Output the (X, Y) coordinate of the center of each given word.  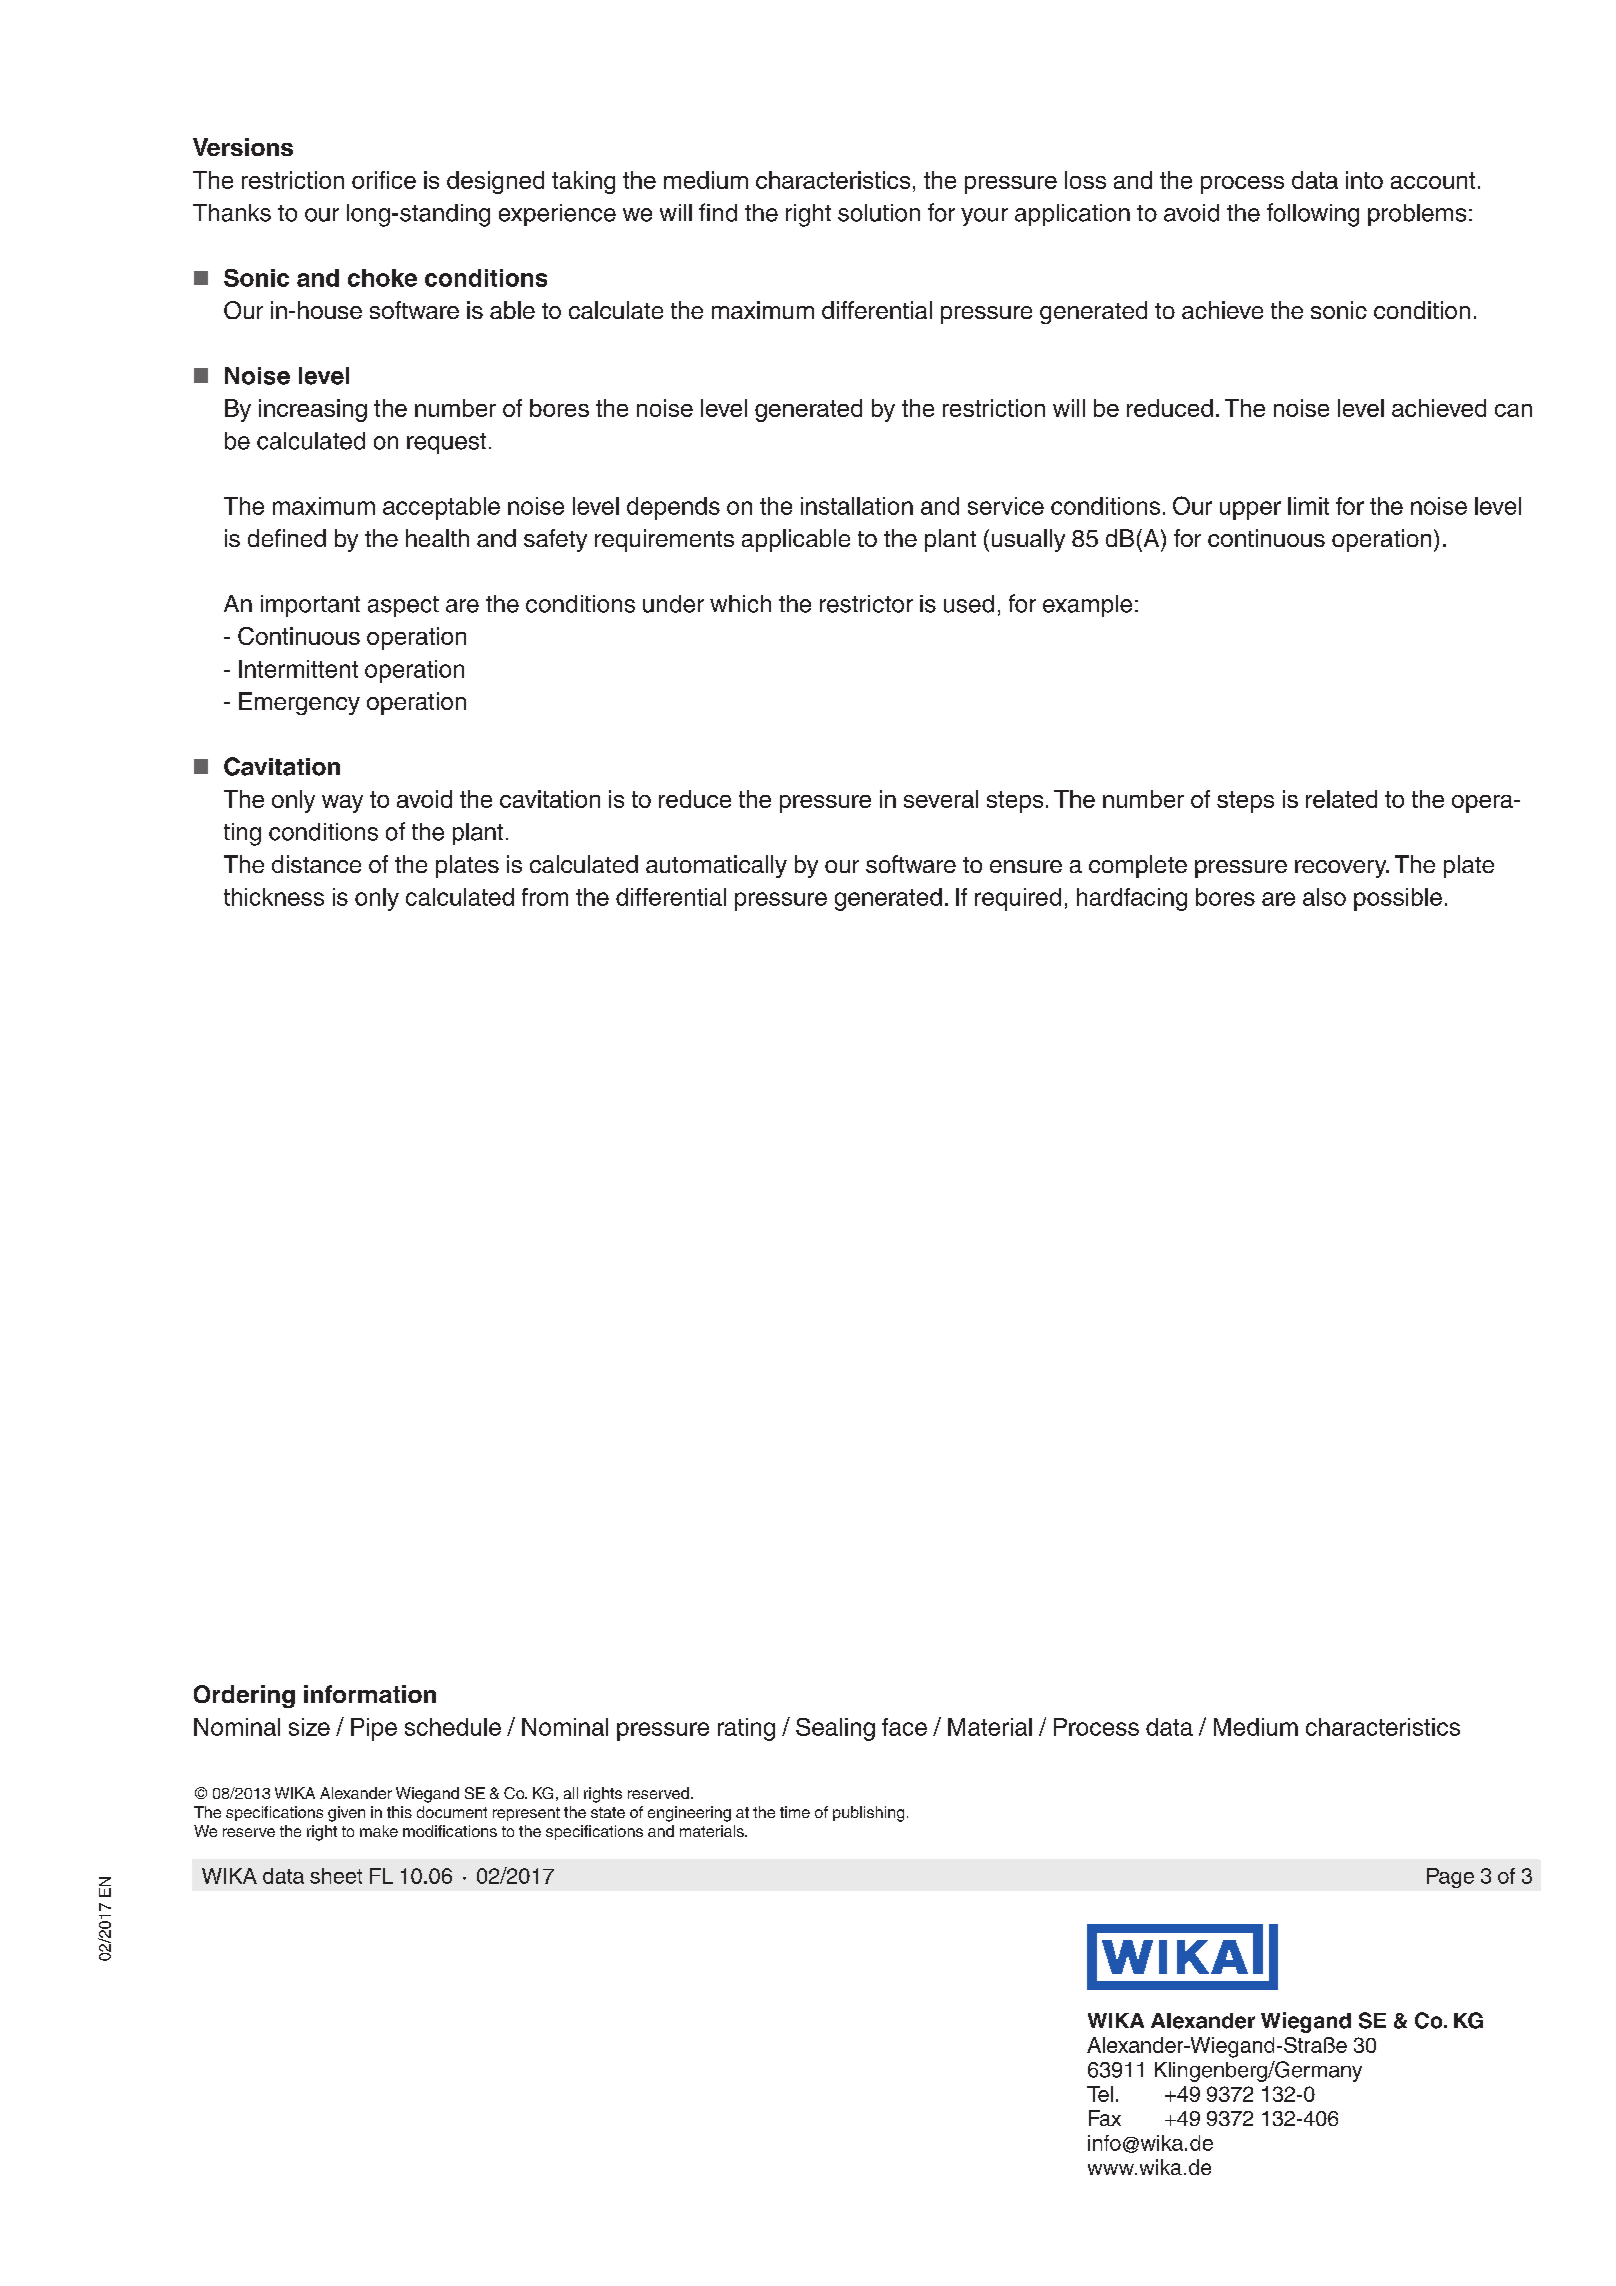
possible (1398, 899)
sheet (336, 1876)
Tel (1100, 2094)
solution (879, 213)
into (1364, 180)
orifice (384, 180)
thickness (274, 897)
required (1018, 899)
